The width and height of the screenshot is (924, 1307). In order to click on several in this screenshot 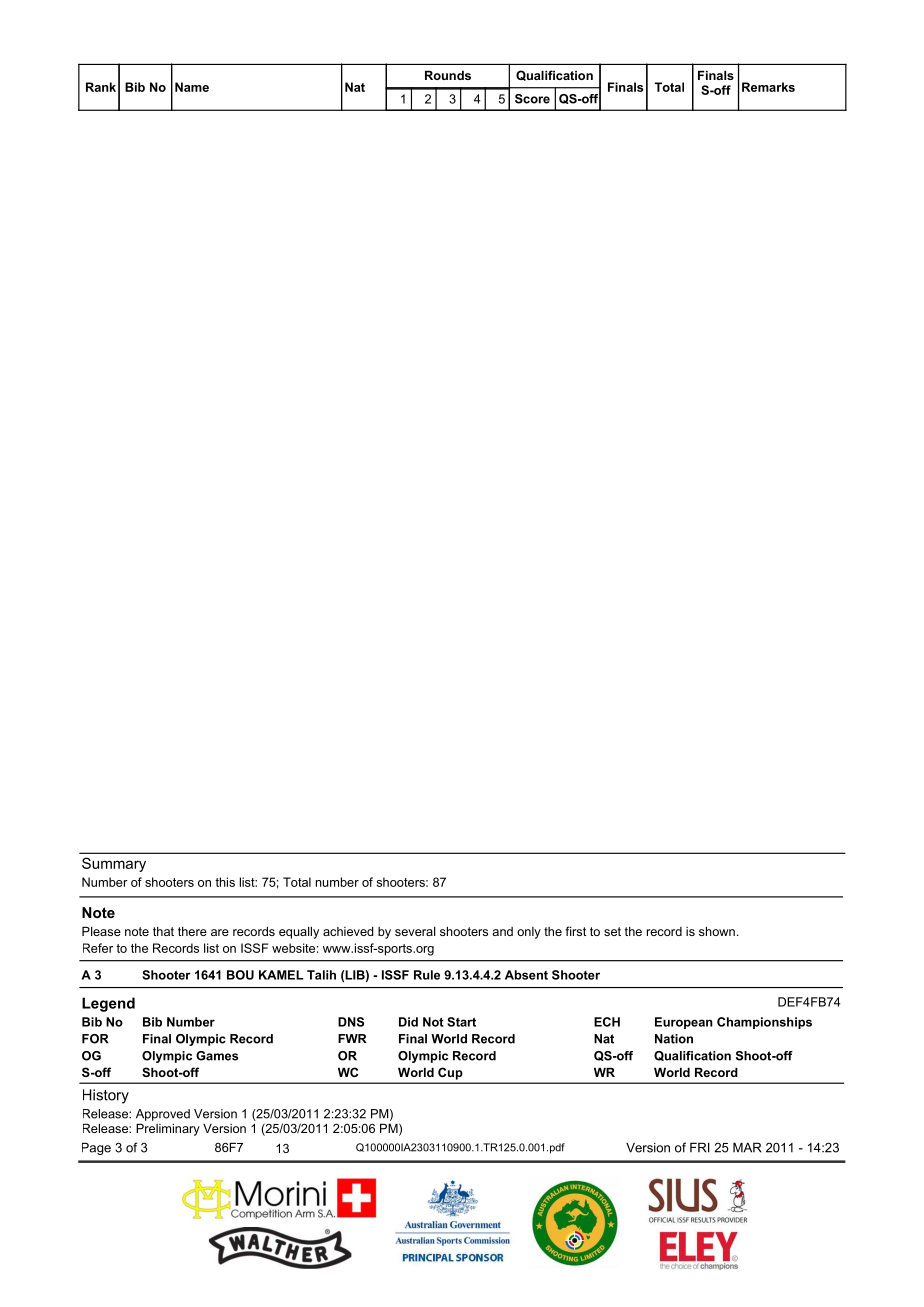, I will do `click(415, 931)`.
